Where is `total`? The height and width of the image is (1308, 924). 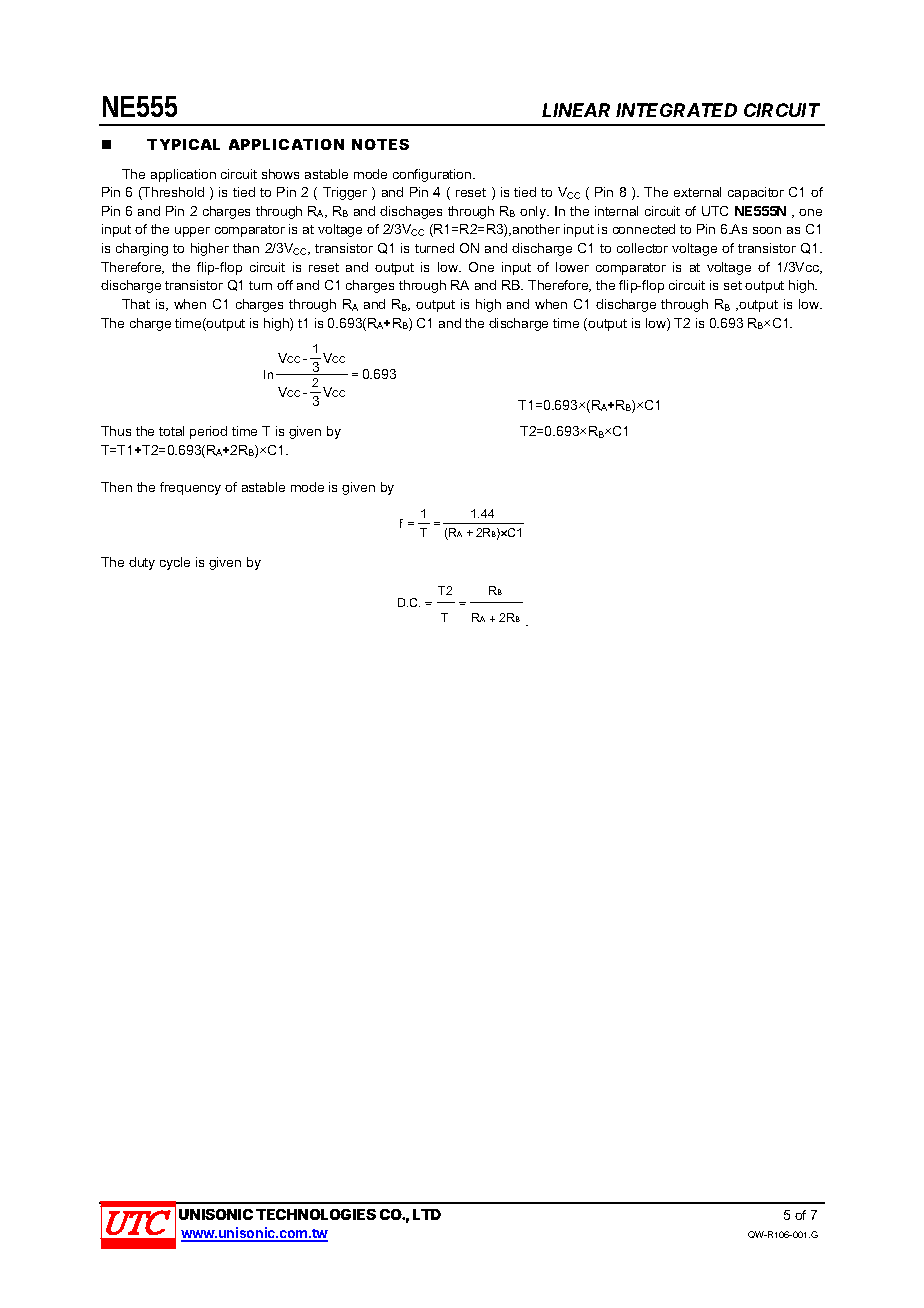
total is located at coordinates (171, 431).
